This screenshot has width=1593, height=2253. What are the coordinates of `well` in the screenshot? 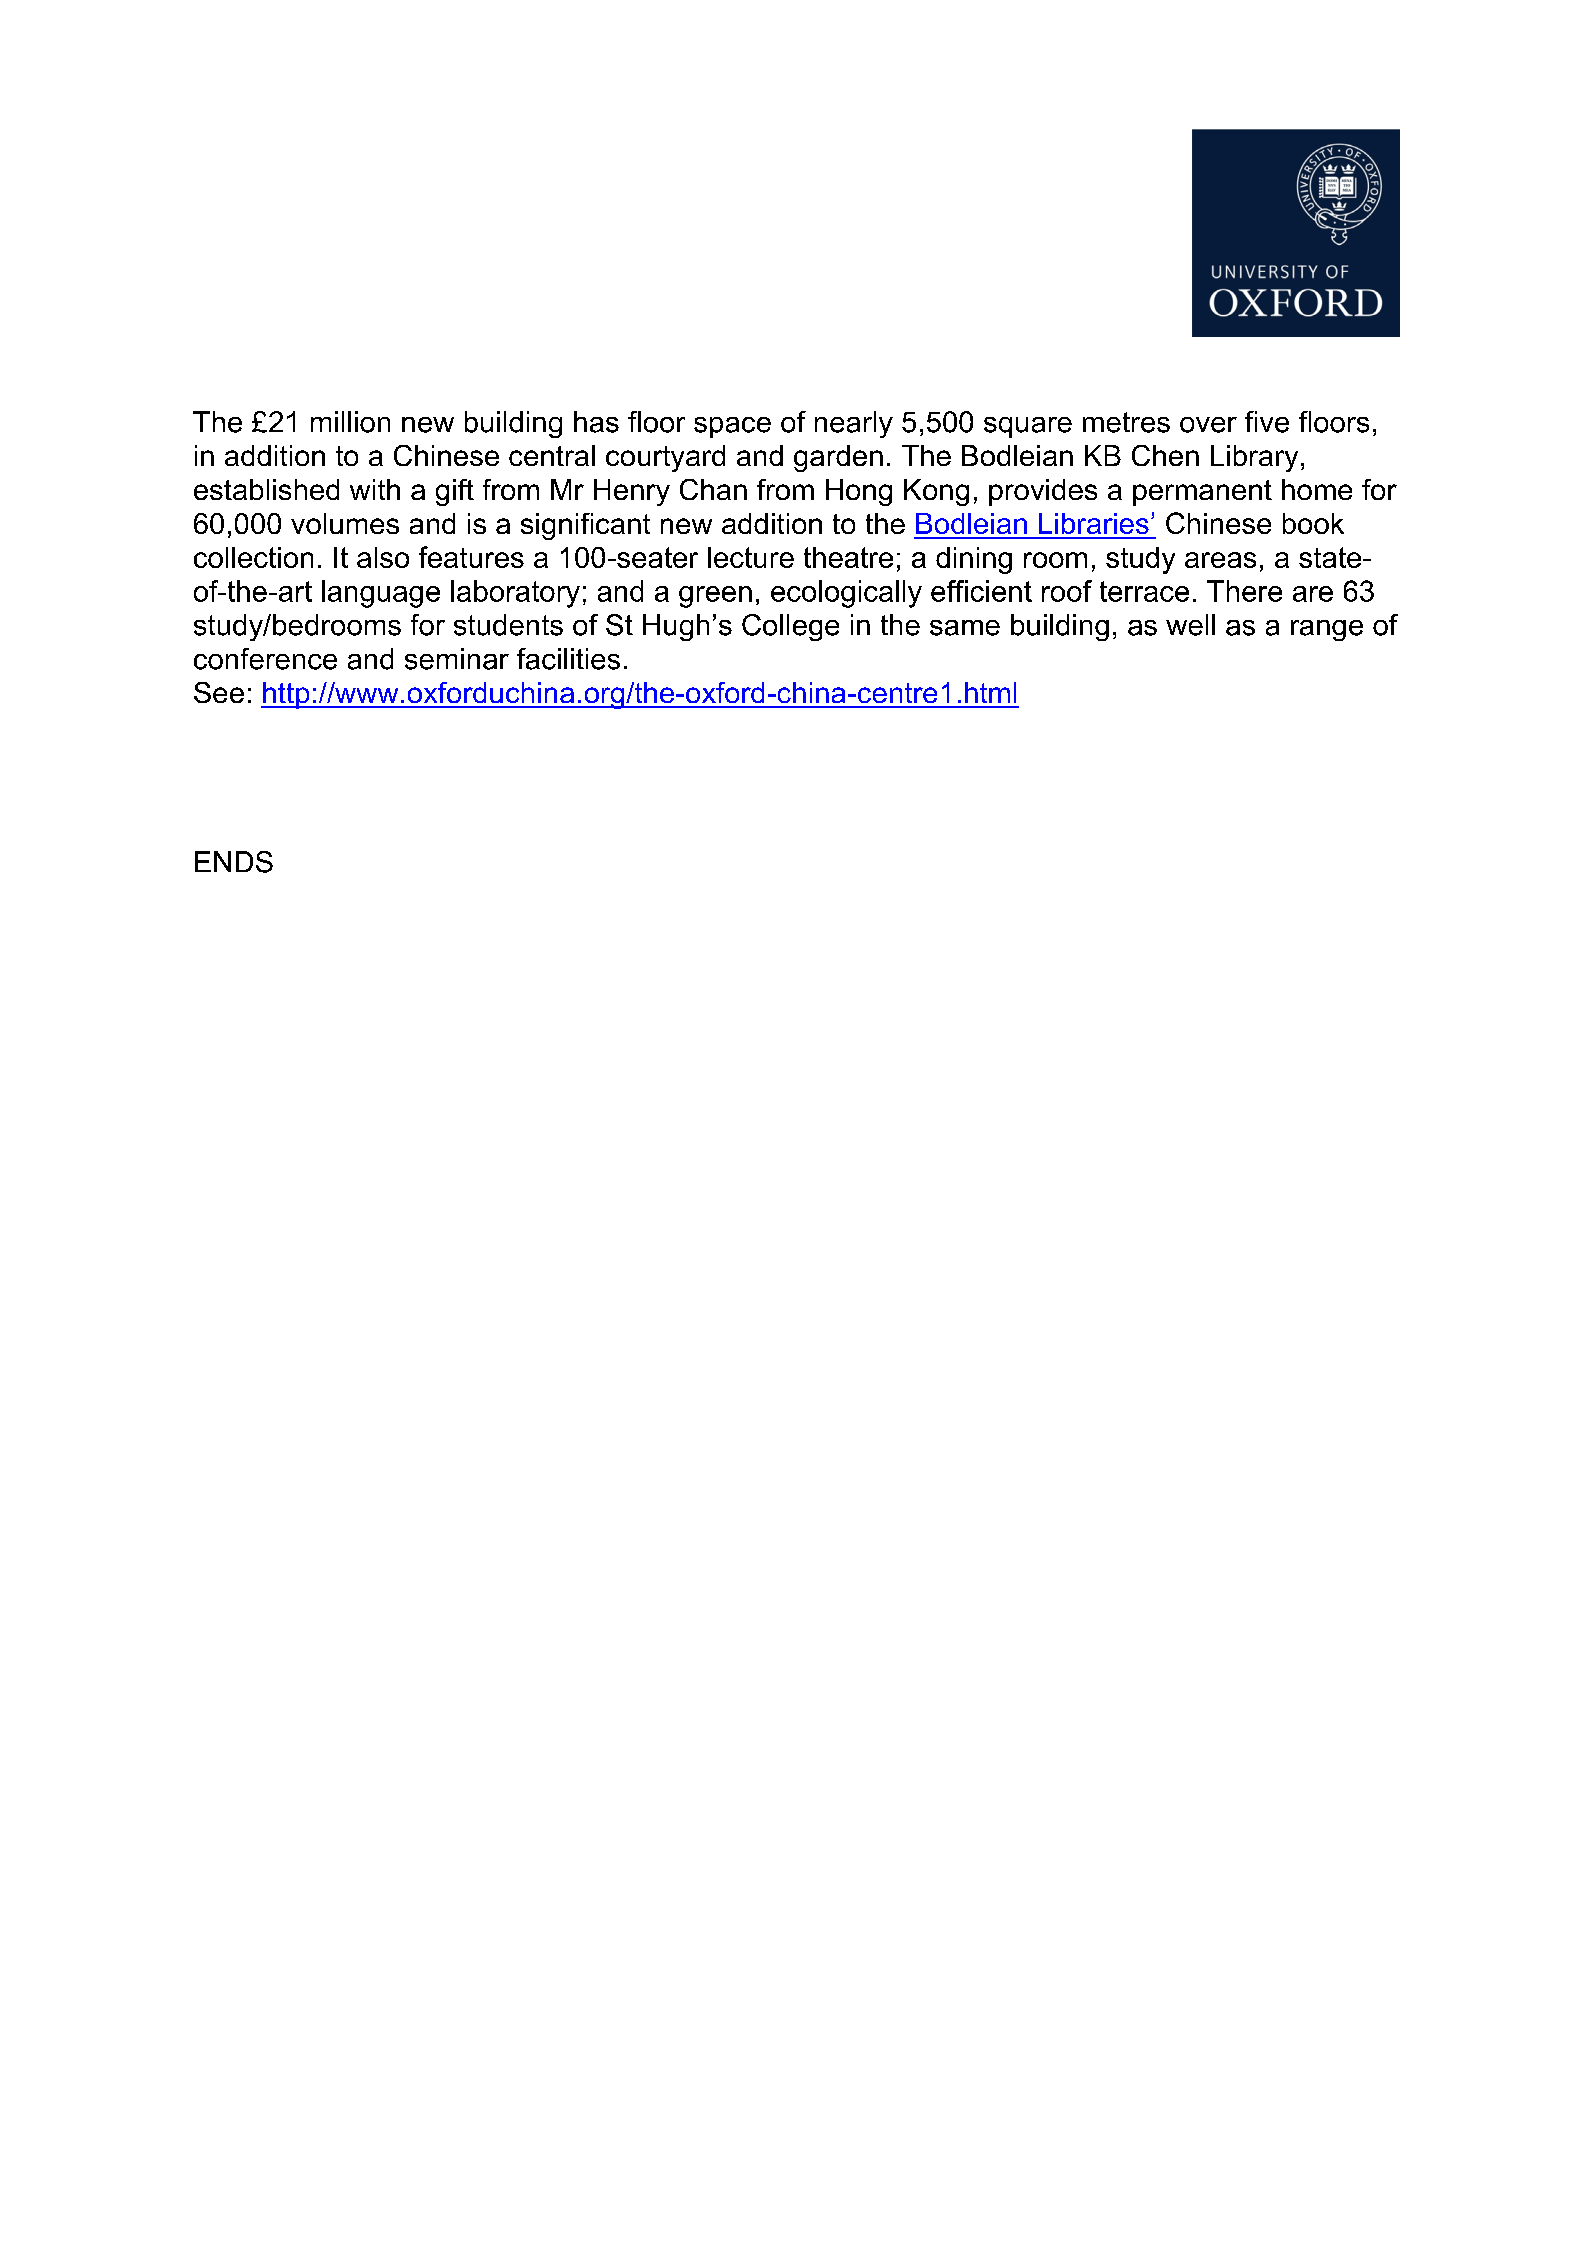 It's located at (1190, 625).
